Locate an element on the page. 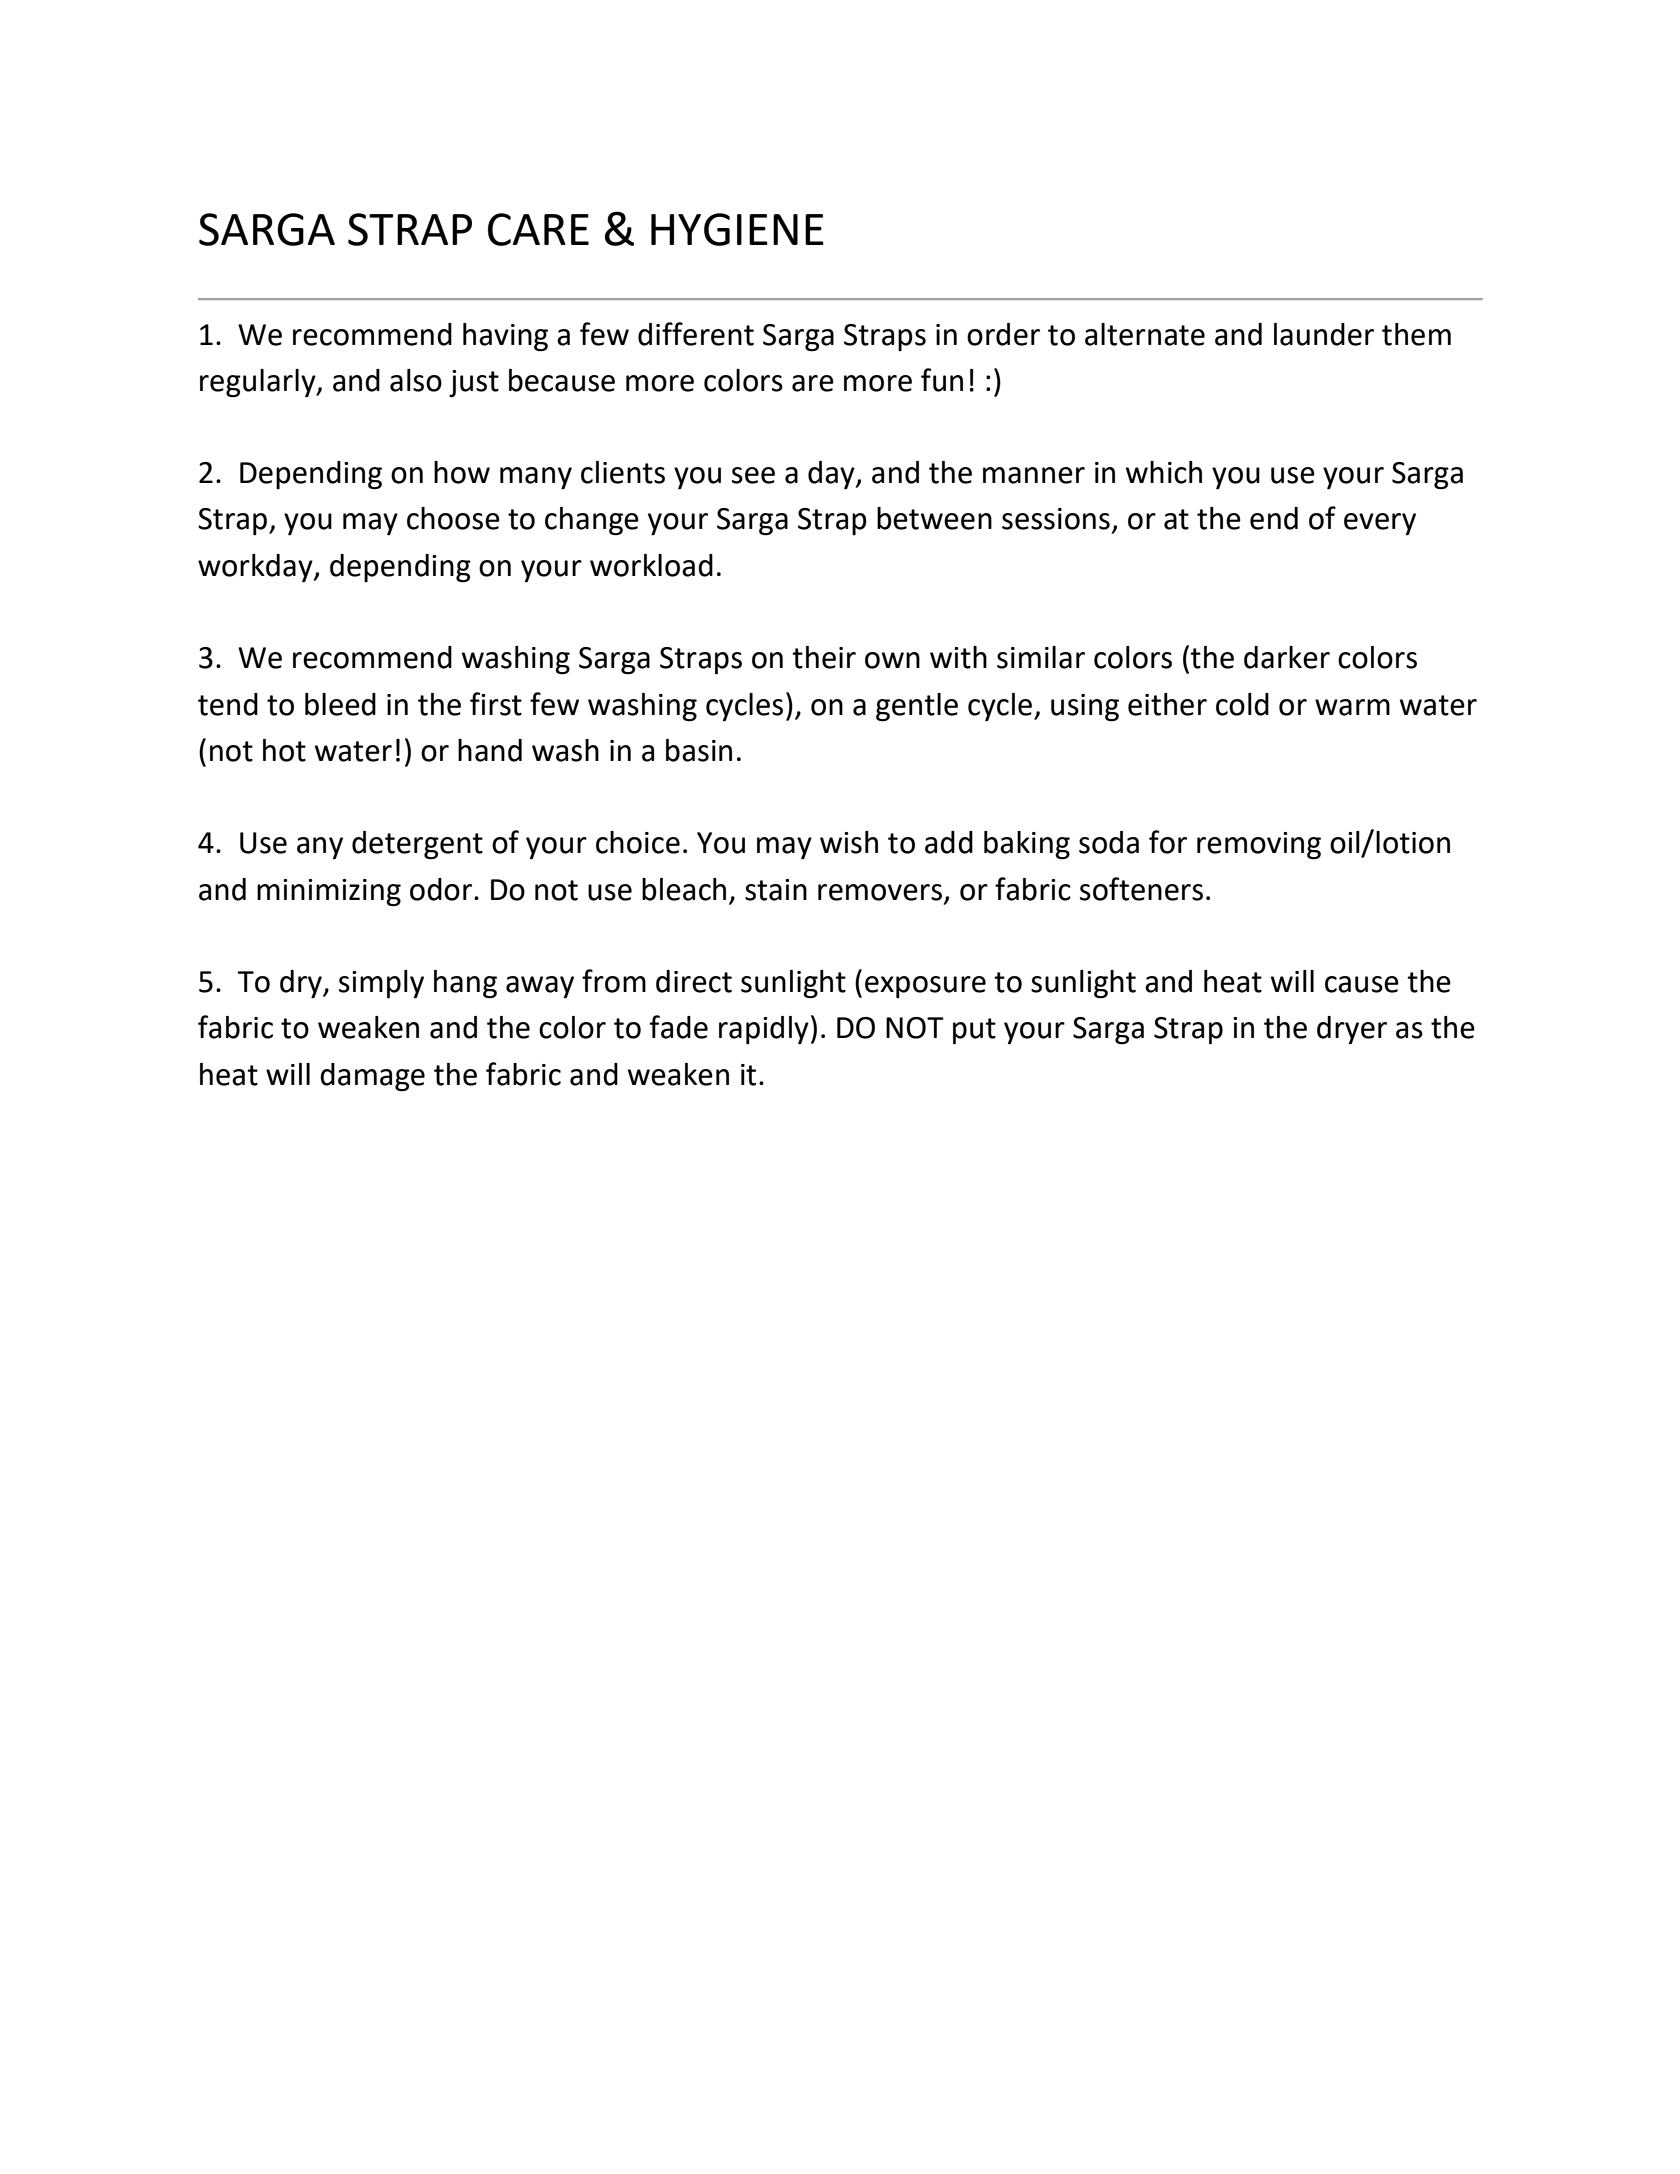  darker is located at coordinates (1287, 657).
